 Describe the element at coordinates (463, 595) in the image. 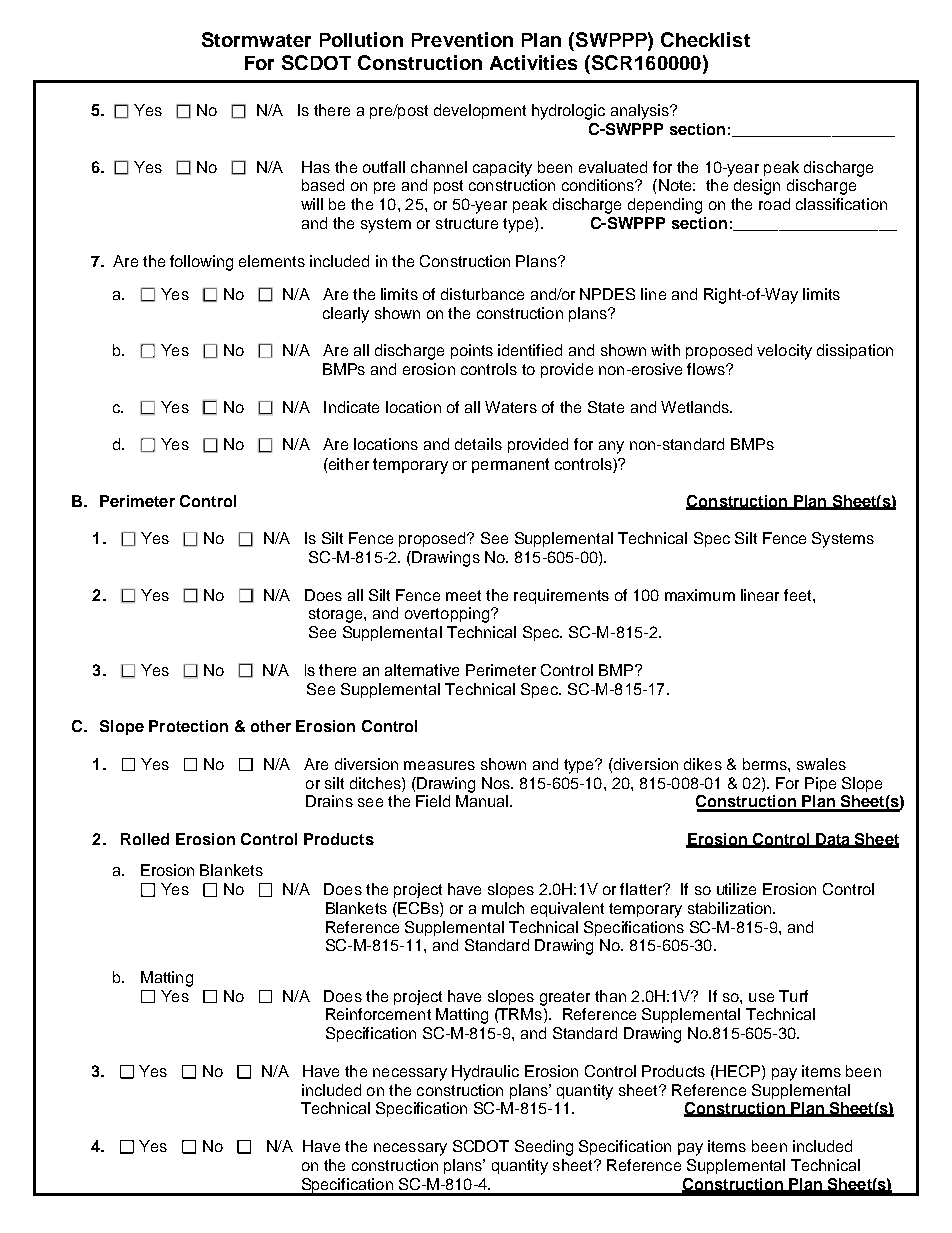

I see `meet` at that location.
